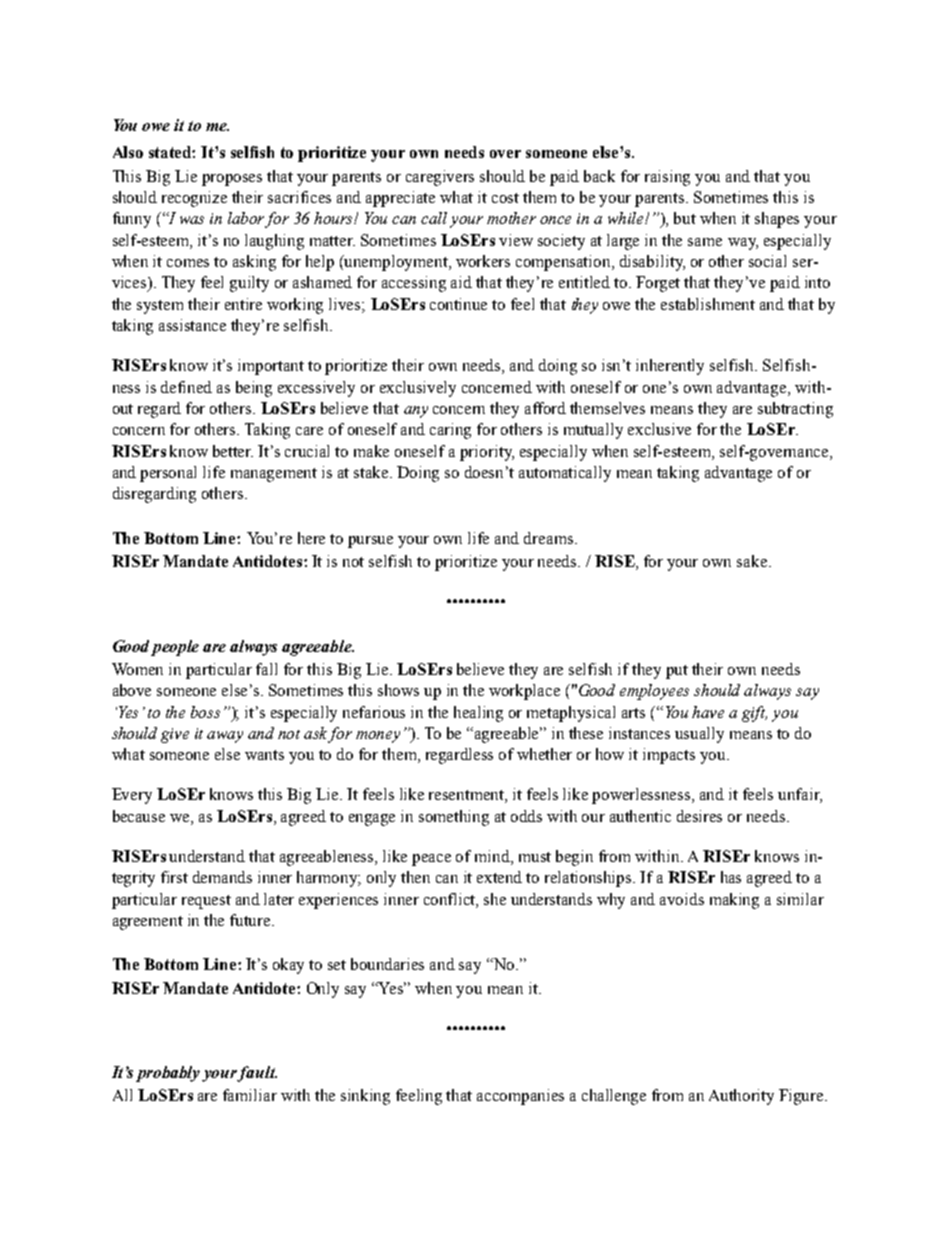 The height and width of the screenshot is (1233, 952). What do you see at coordinates (667, 178) in the screenshot?
I see `raising` at bounding box center [667, 178].
